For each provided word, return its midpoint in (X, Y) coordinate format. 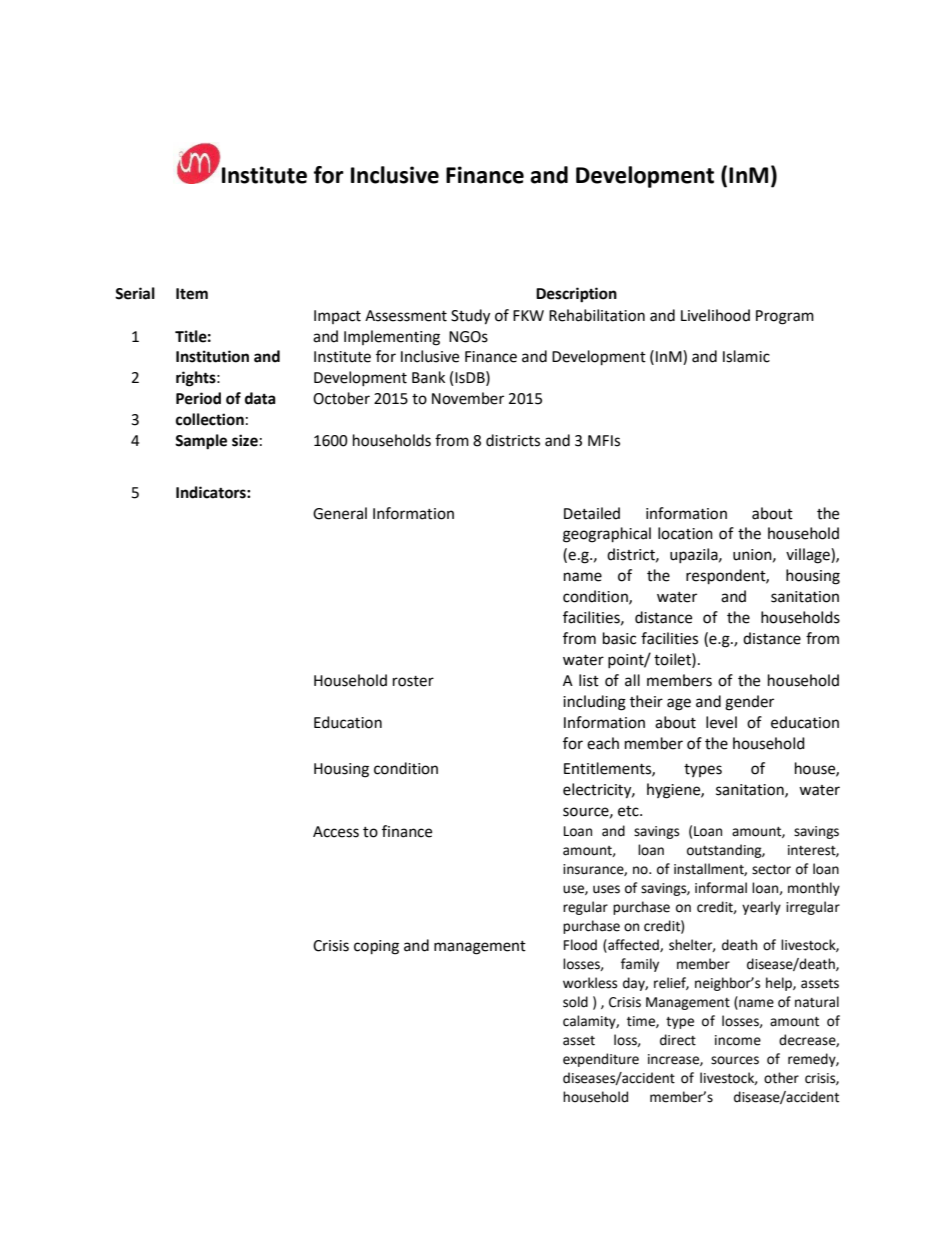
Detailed (592, 513)
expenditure (601, 1060)
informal (721, 888)
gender (749, 703)
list (589, 680)
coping (376, 947)
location (685, 533)
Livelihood (715, 315)
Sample (201, 442)
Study (470, 317)
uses (606, 889)
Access (336, 832)
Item (192, 294)
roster (413, 681)
